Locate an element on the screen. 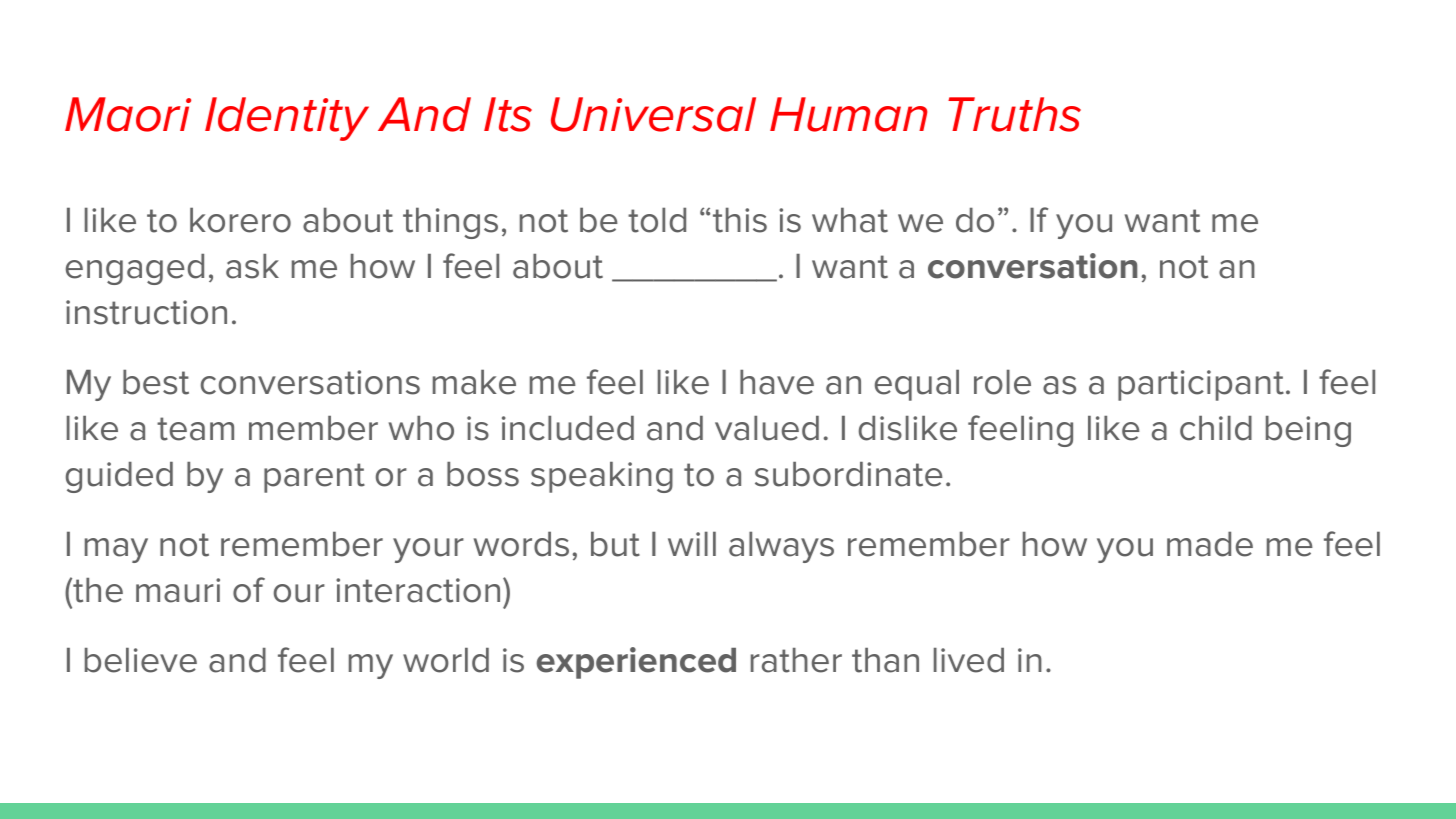 This screenshot has width=1456, height=819. Universal is located at coordinates (653, 114).
